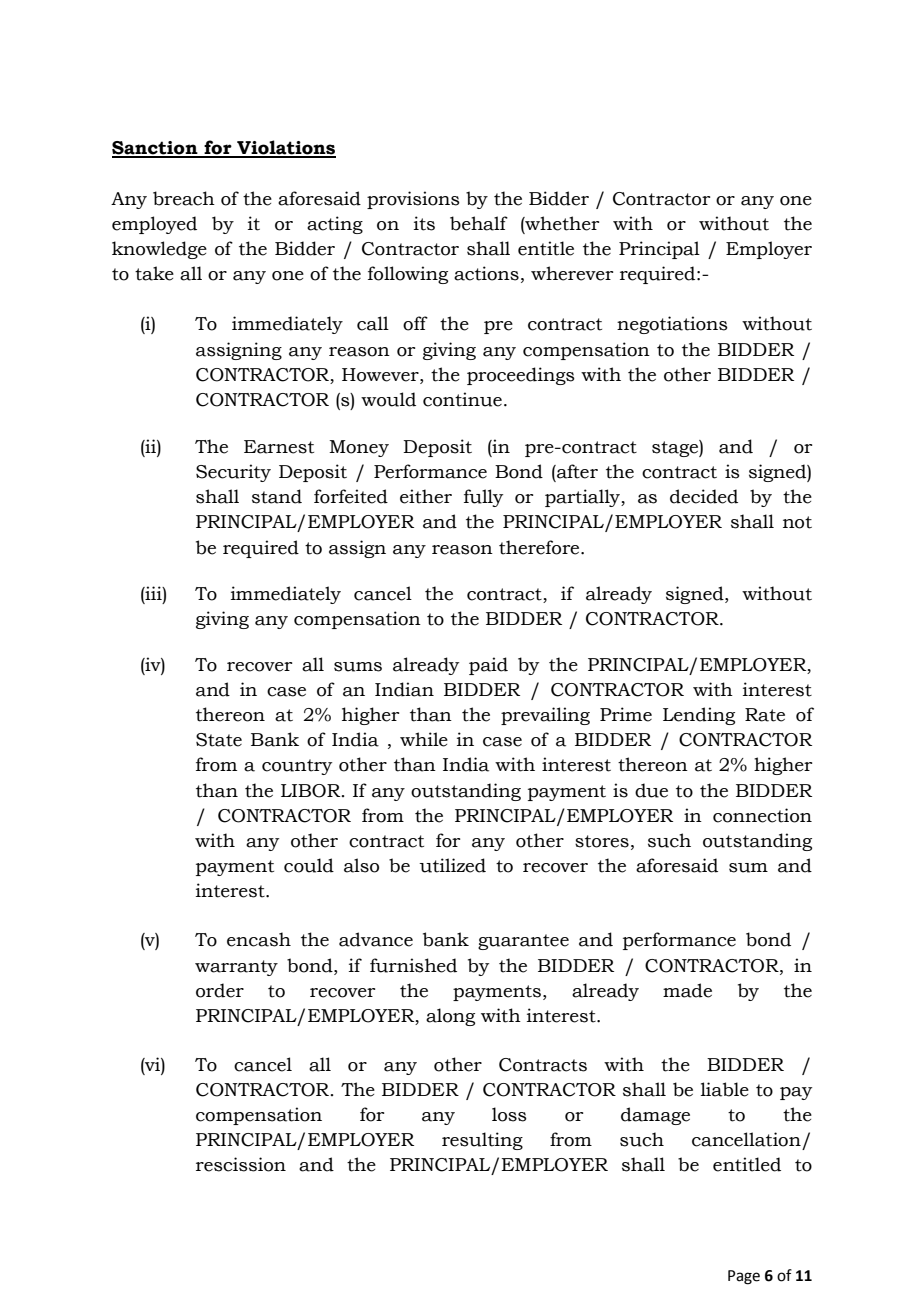 This image has height=1307, width=924. Describe the element at coordinates (358, 667) in the image. I see `sums` at that location.
